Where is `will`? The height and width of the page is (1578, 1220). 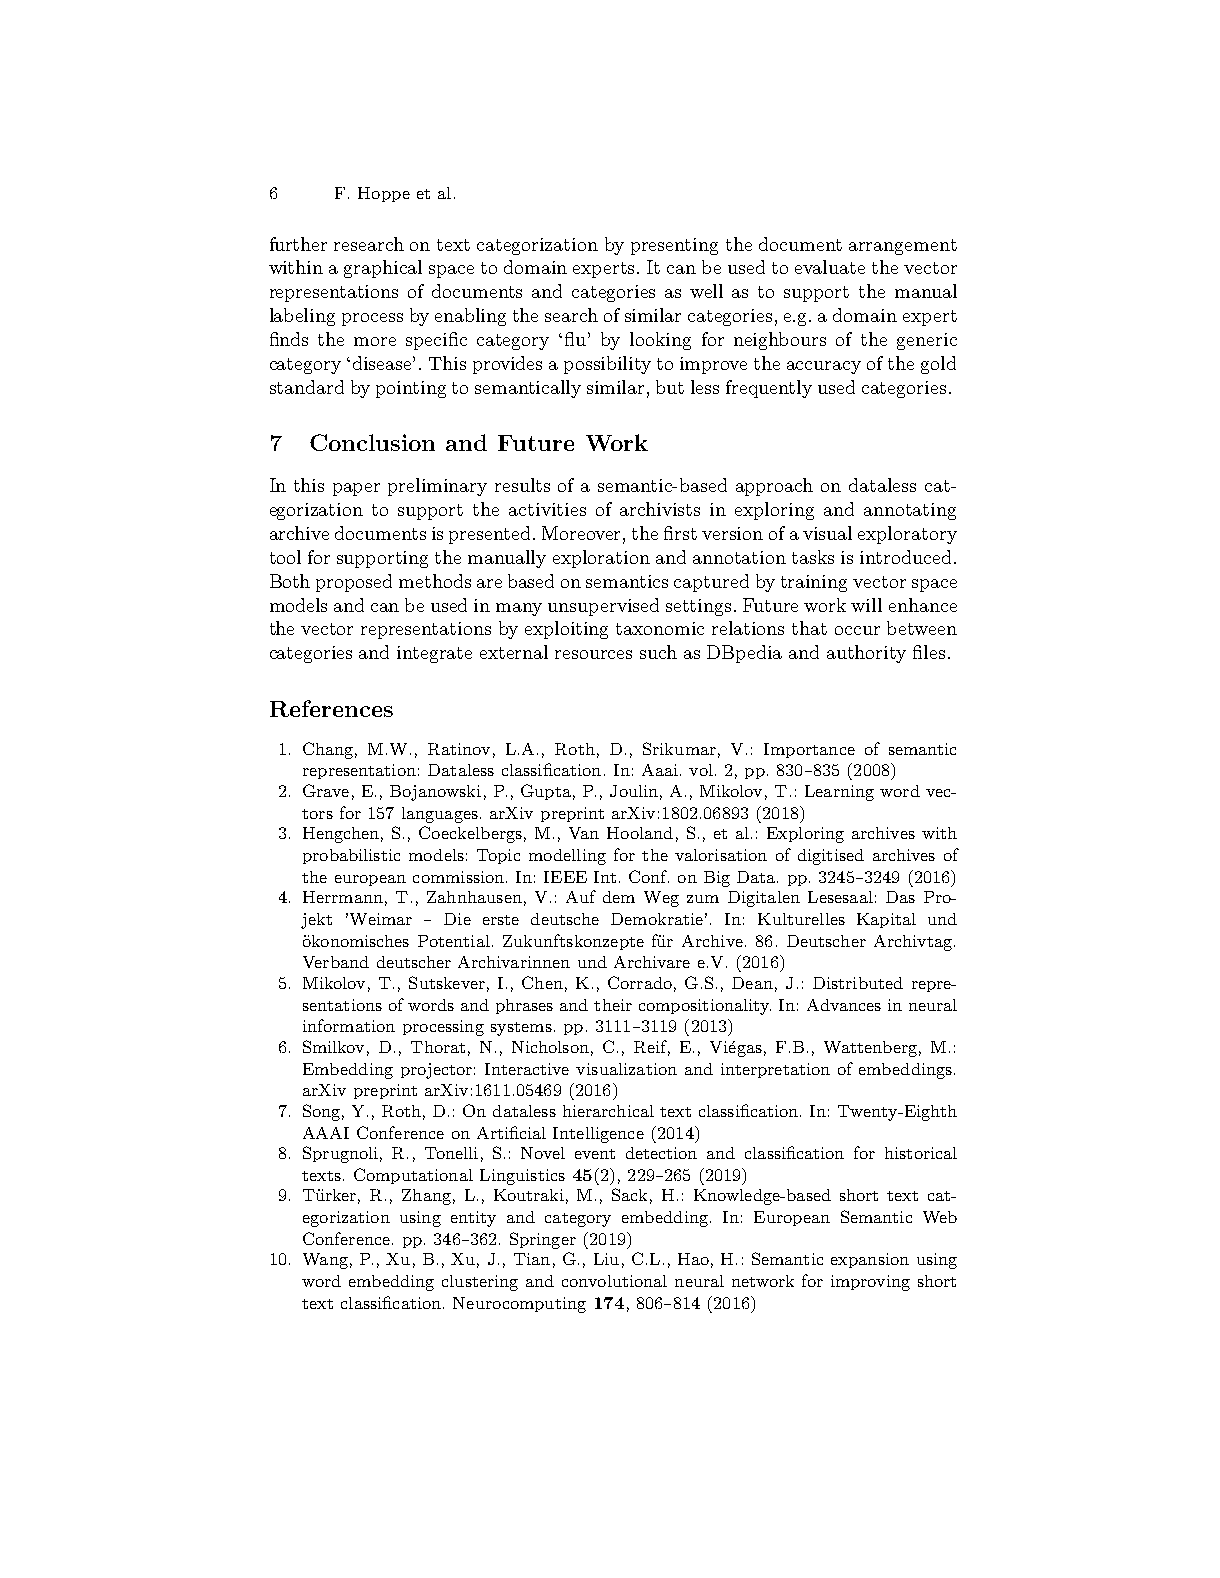 will is located at coordinates (866, 605).
